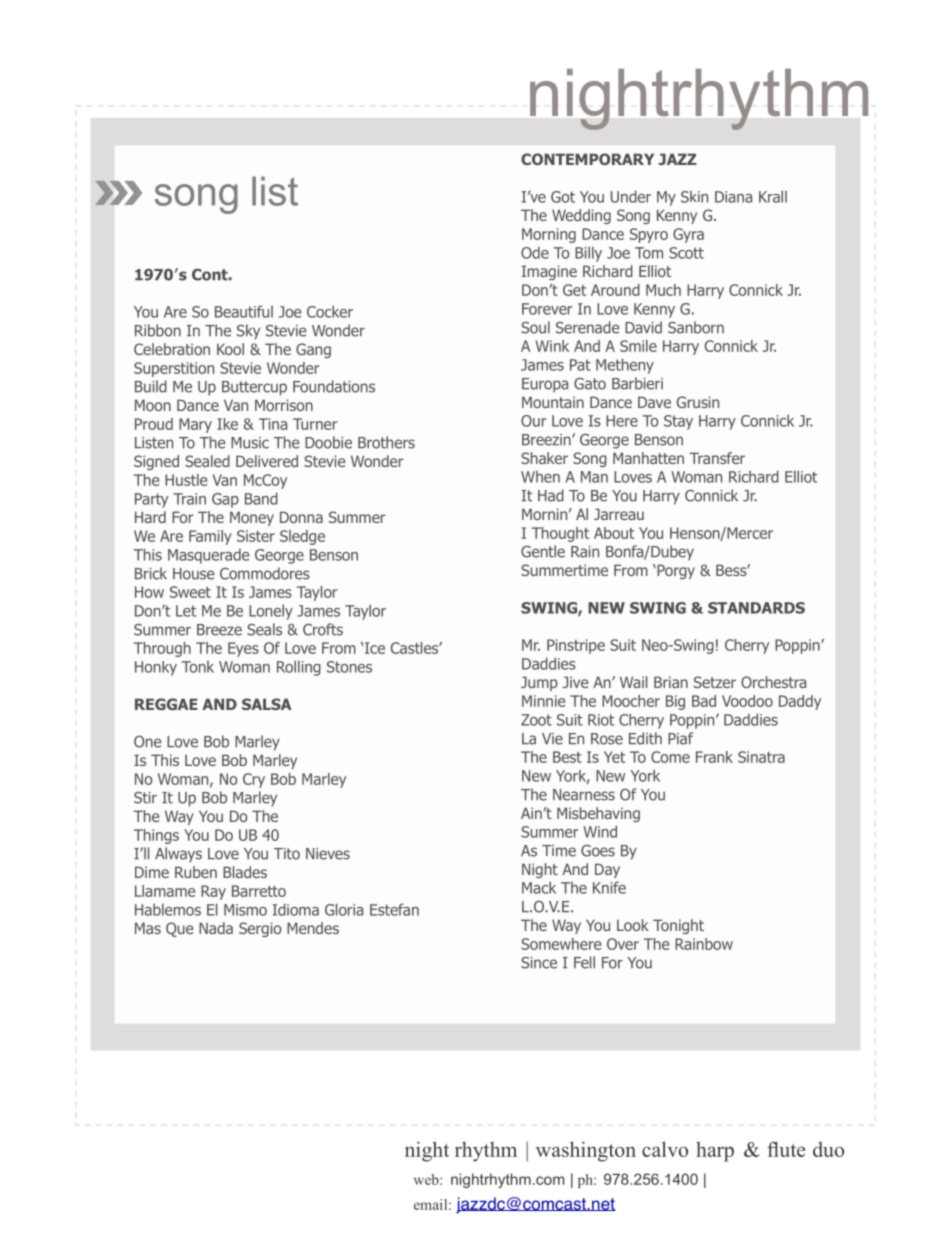  What do you see at coordinates (535, 252) in the image?
I see `Ode` at bounding box center [535, 252].
